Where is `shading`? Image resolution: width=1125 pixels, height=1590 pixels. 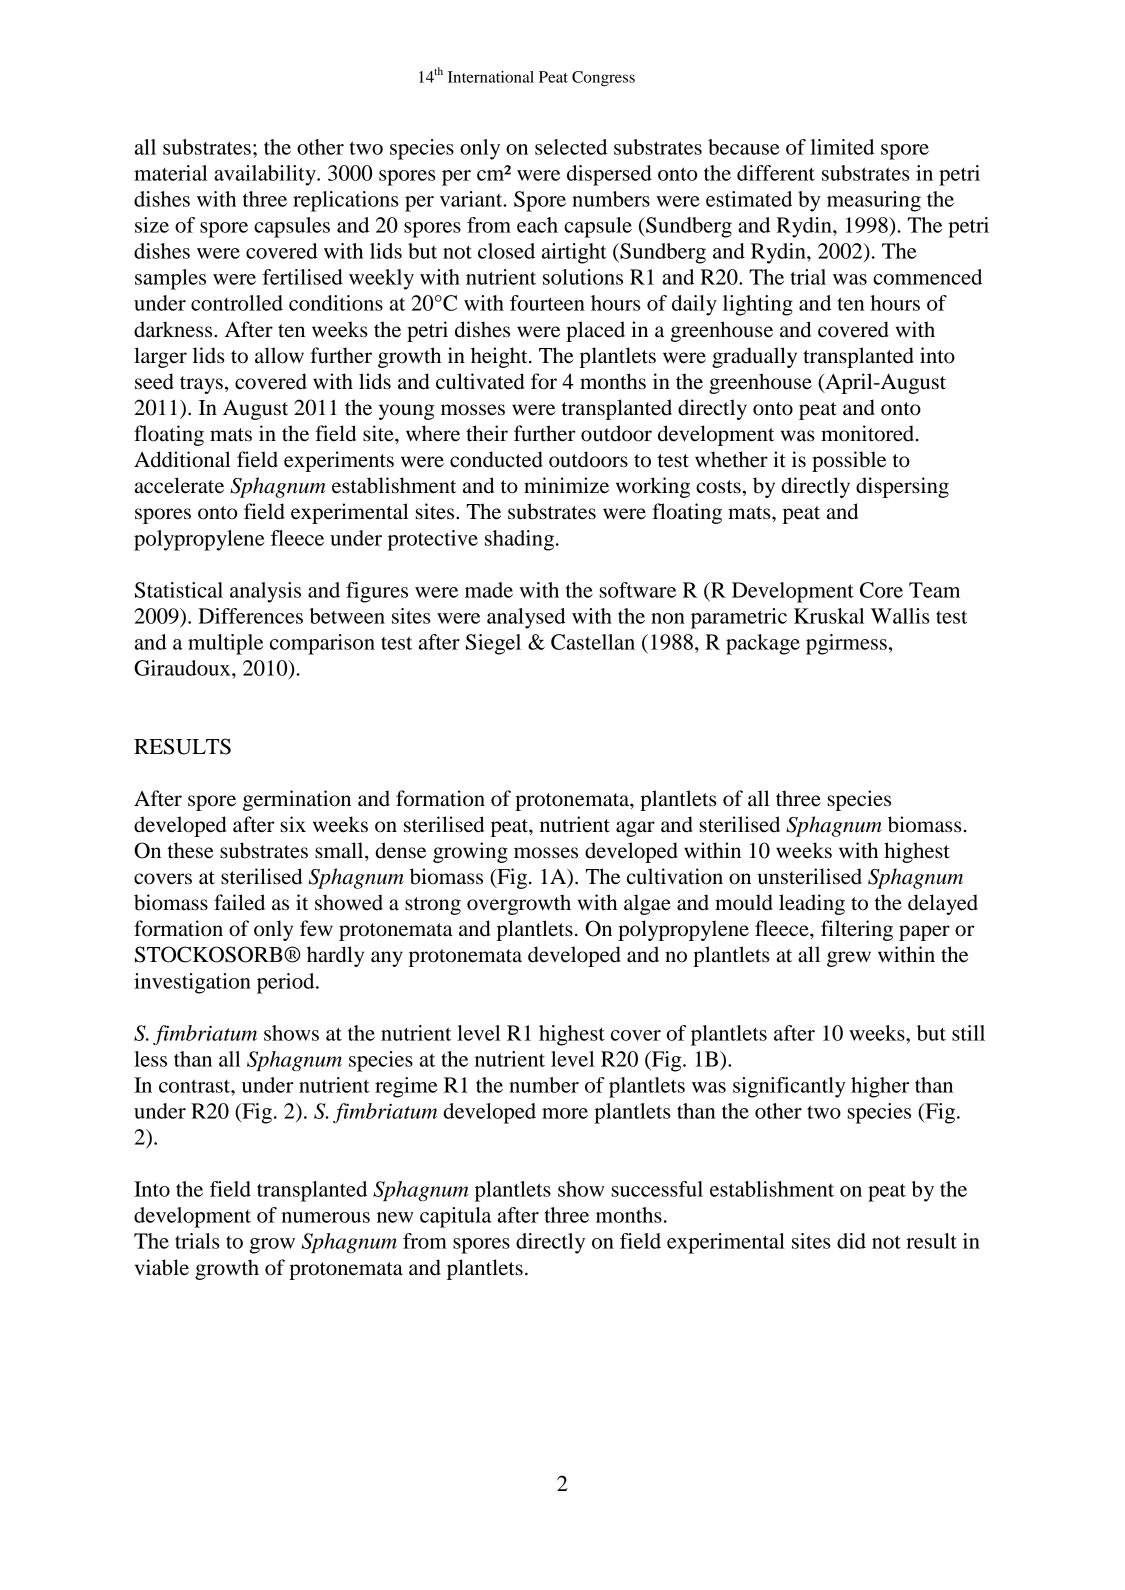 shading is located at coordinates (519, 540).
